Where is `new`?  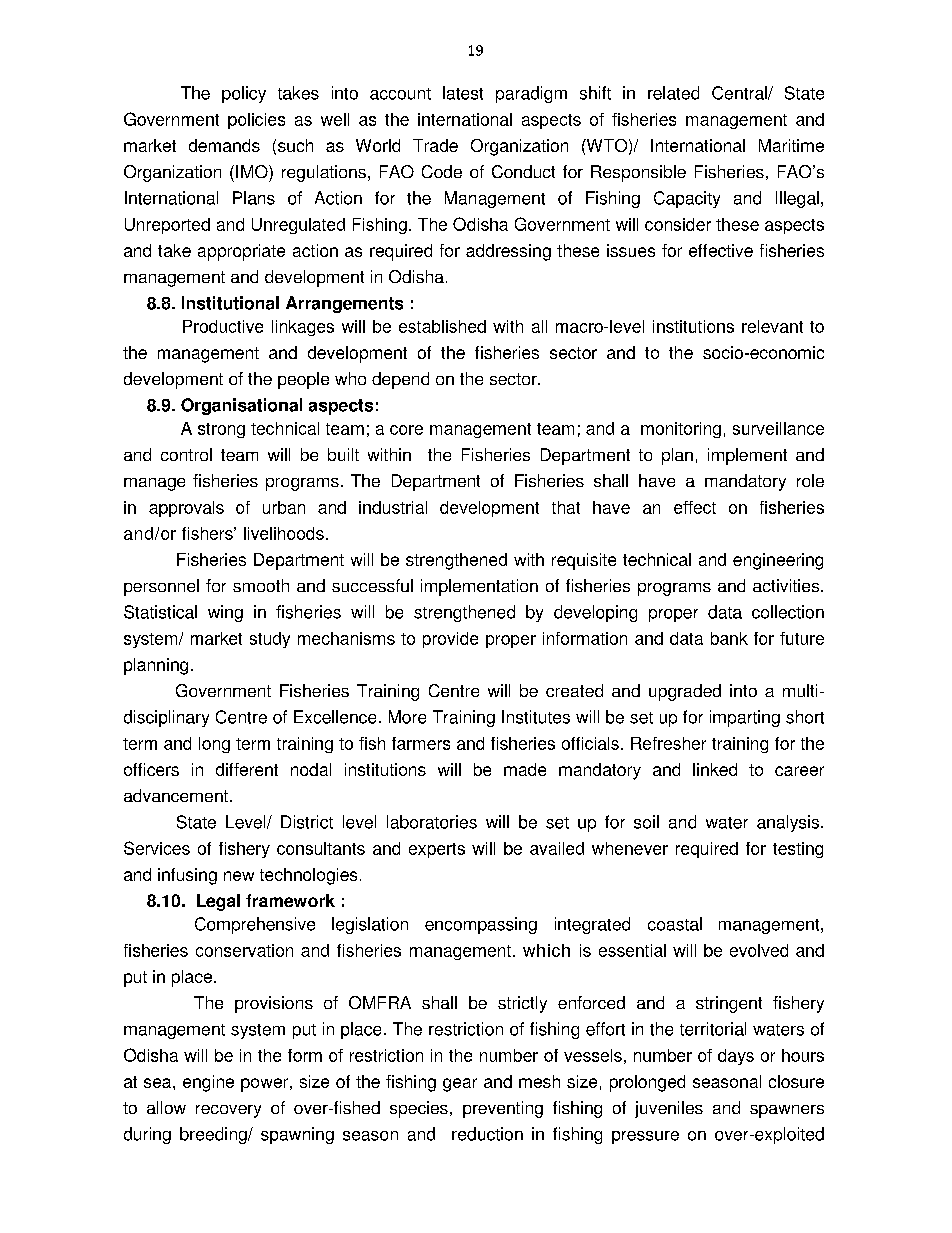
new is located at coordinates (239, 876).
